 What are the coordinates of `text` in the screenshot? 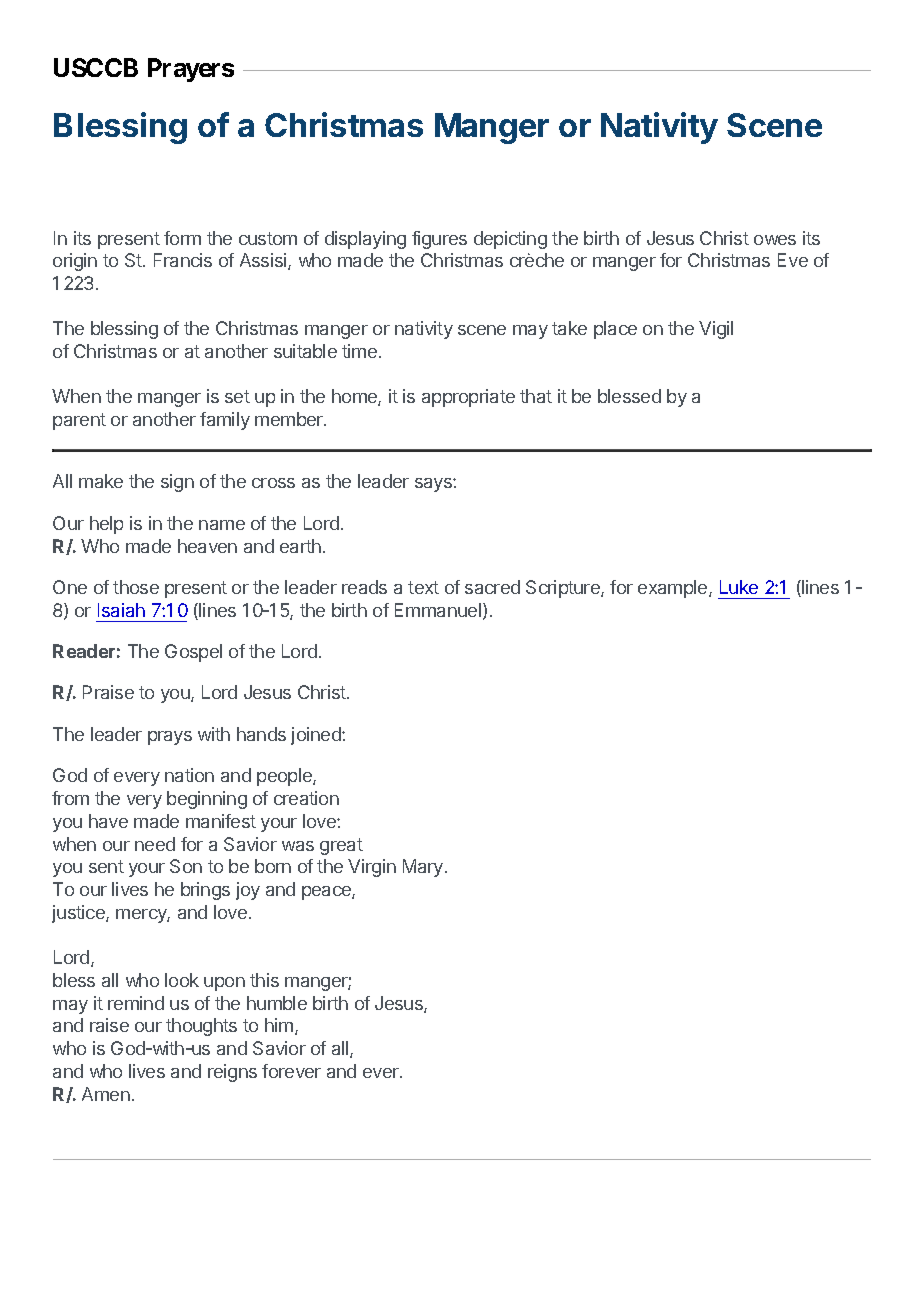 It's located at (423, 587).
